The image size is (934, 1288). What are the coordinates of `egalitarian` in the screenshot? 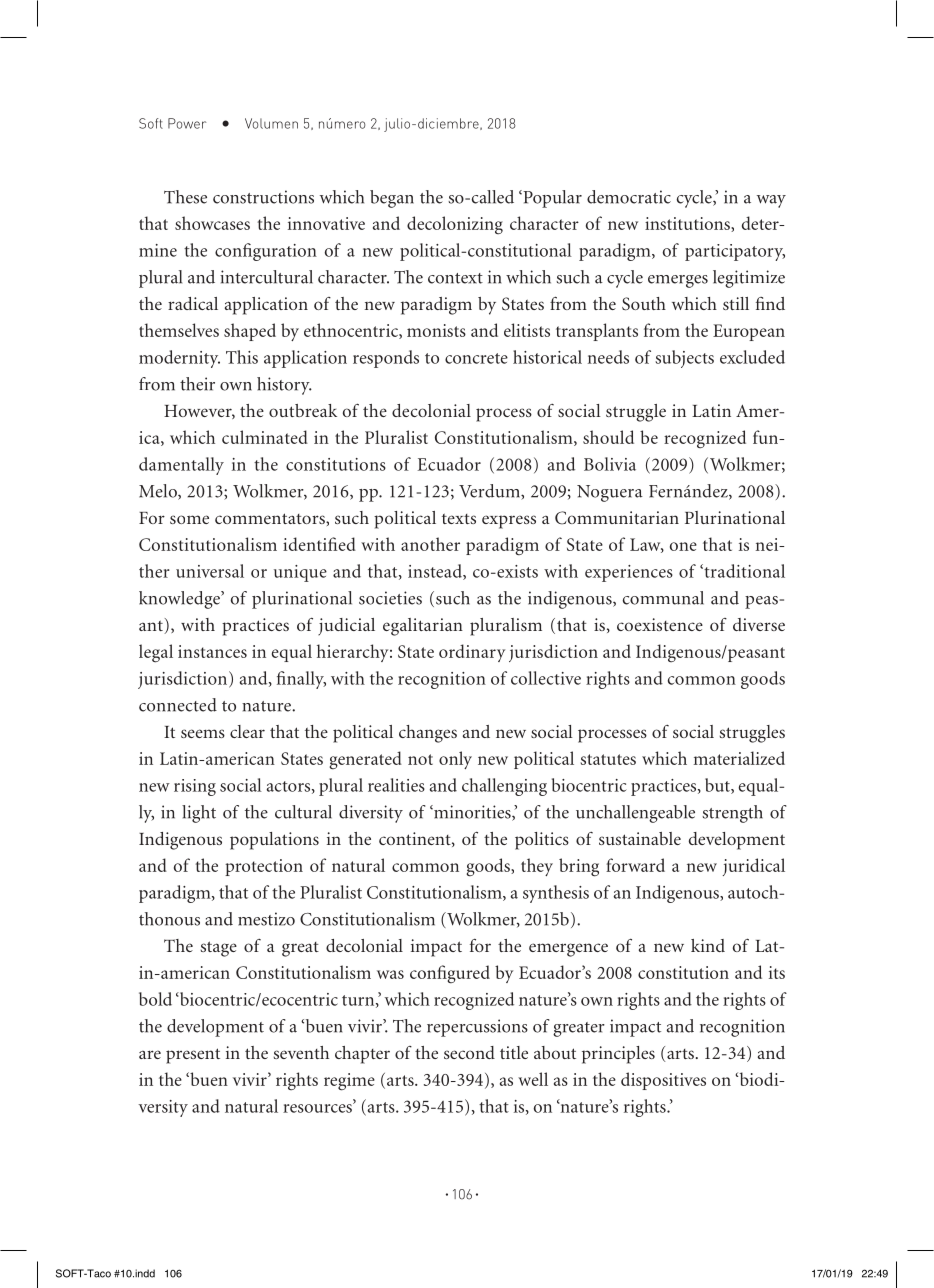 It's located at (423, 627).
